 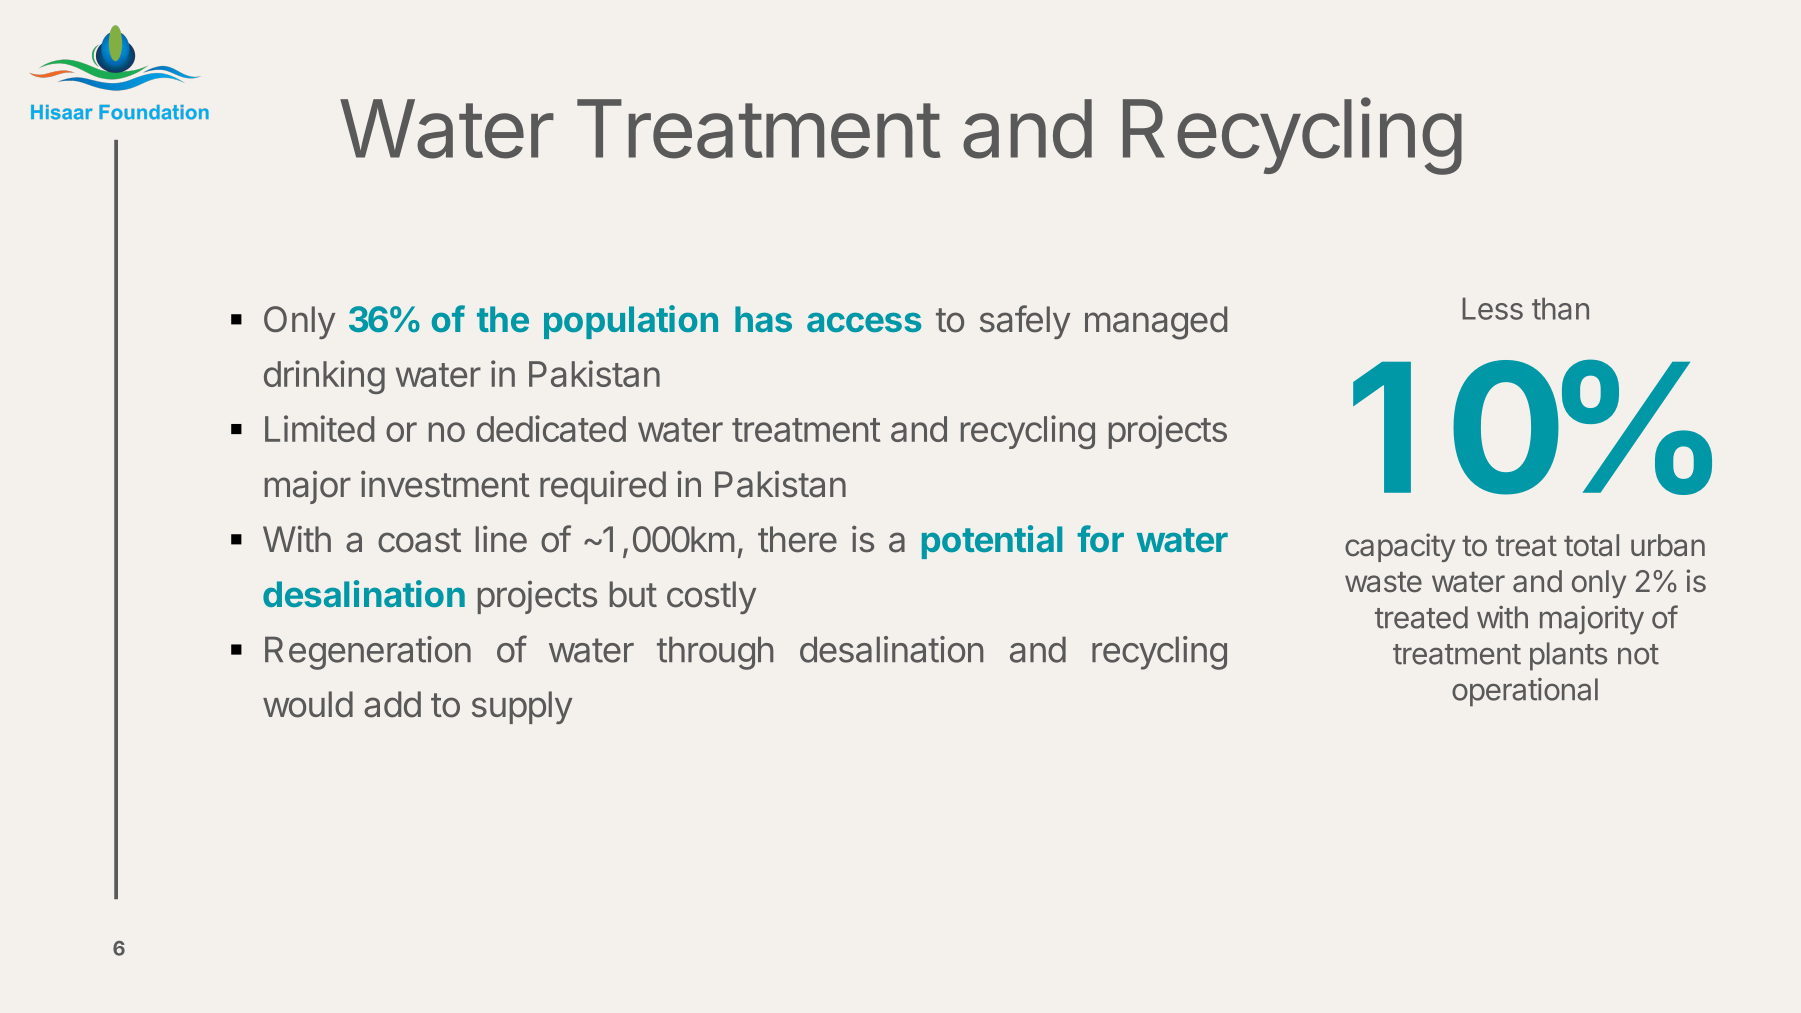 What do you see at coordinates (419, 540) in the screenshot?
I see `coast` at bounding box center [419, 540].
